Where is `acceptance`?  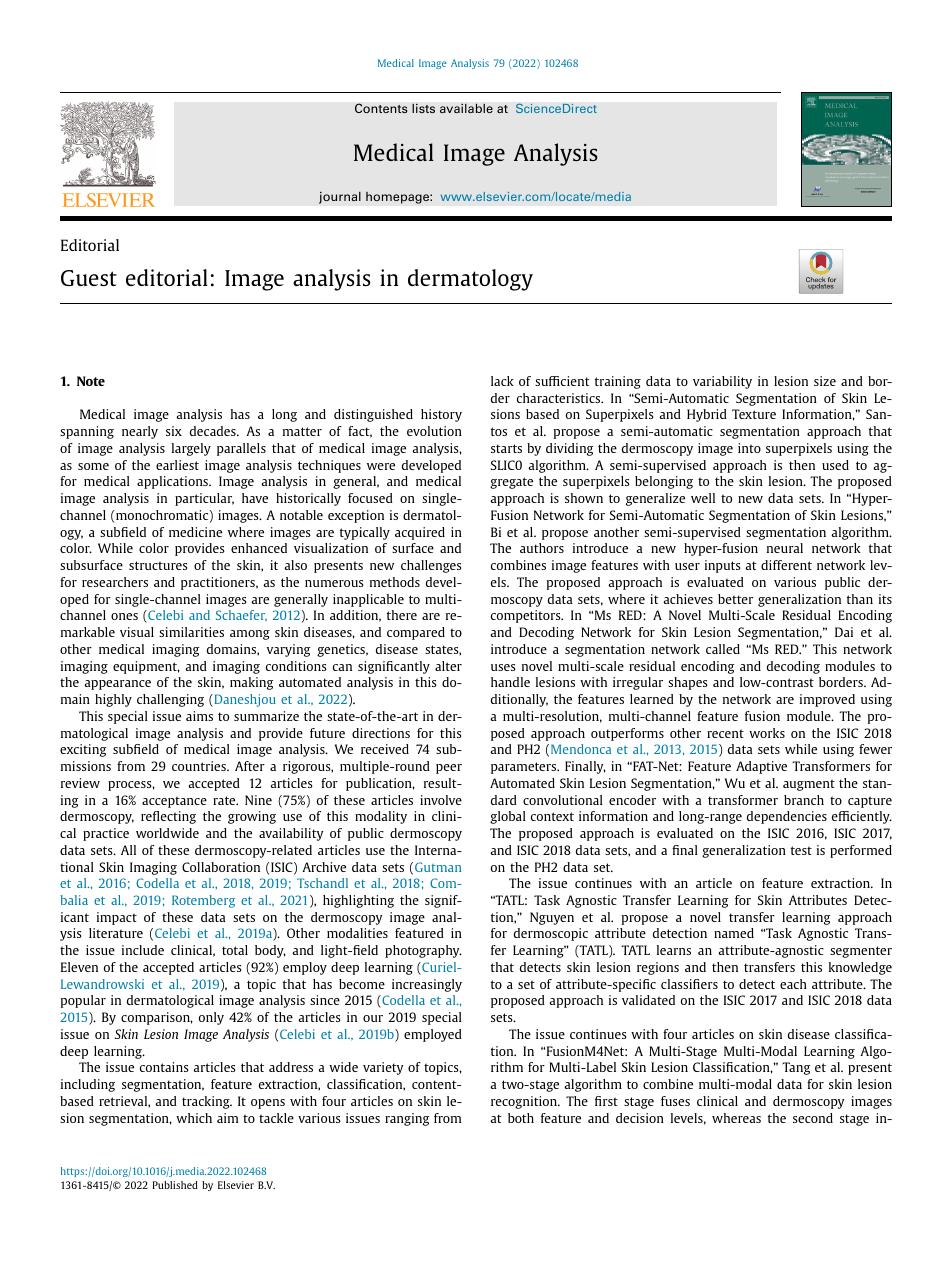 acceptance is located at coordinates (174, 802).
